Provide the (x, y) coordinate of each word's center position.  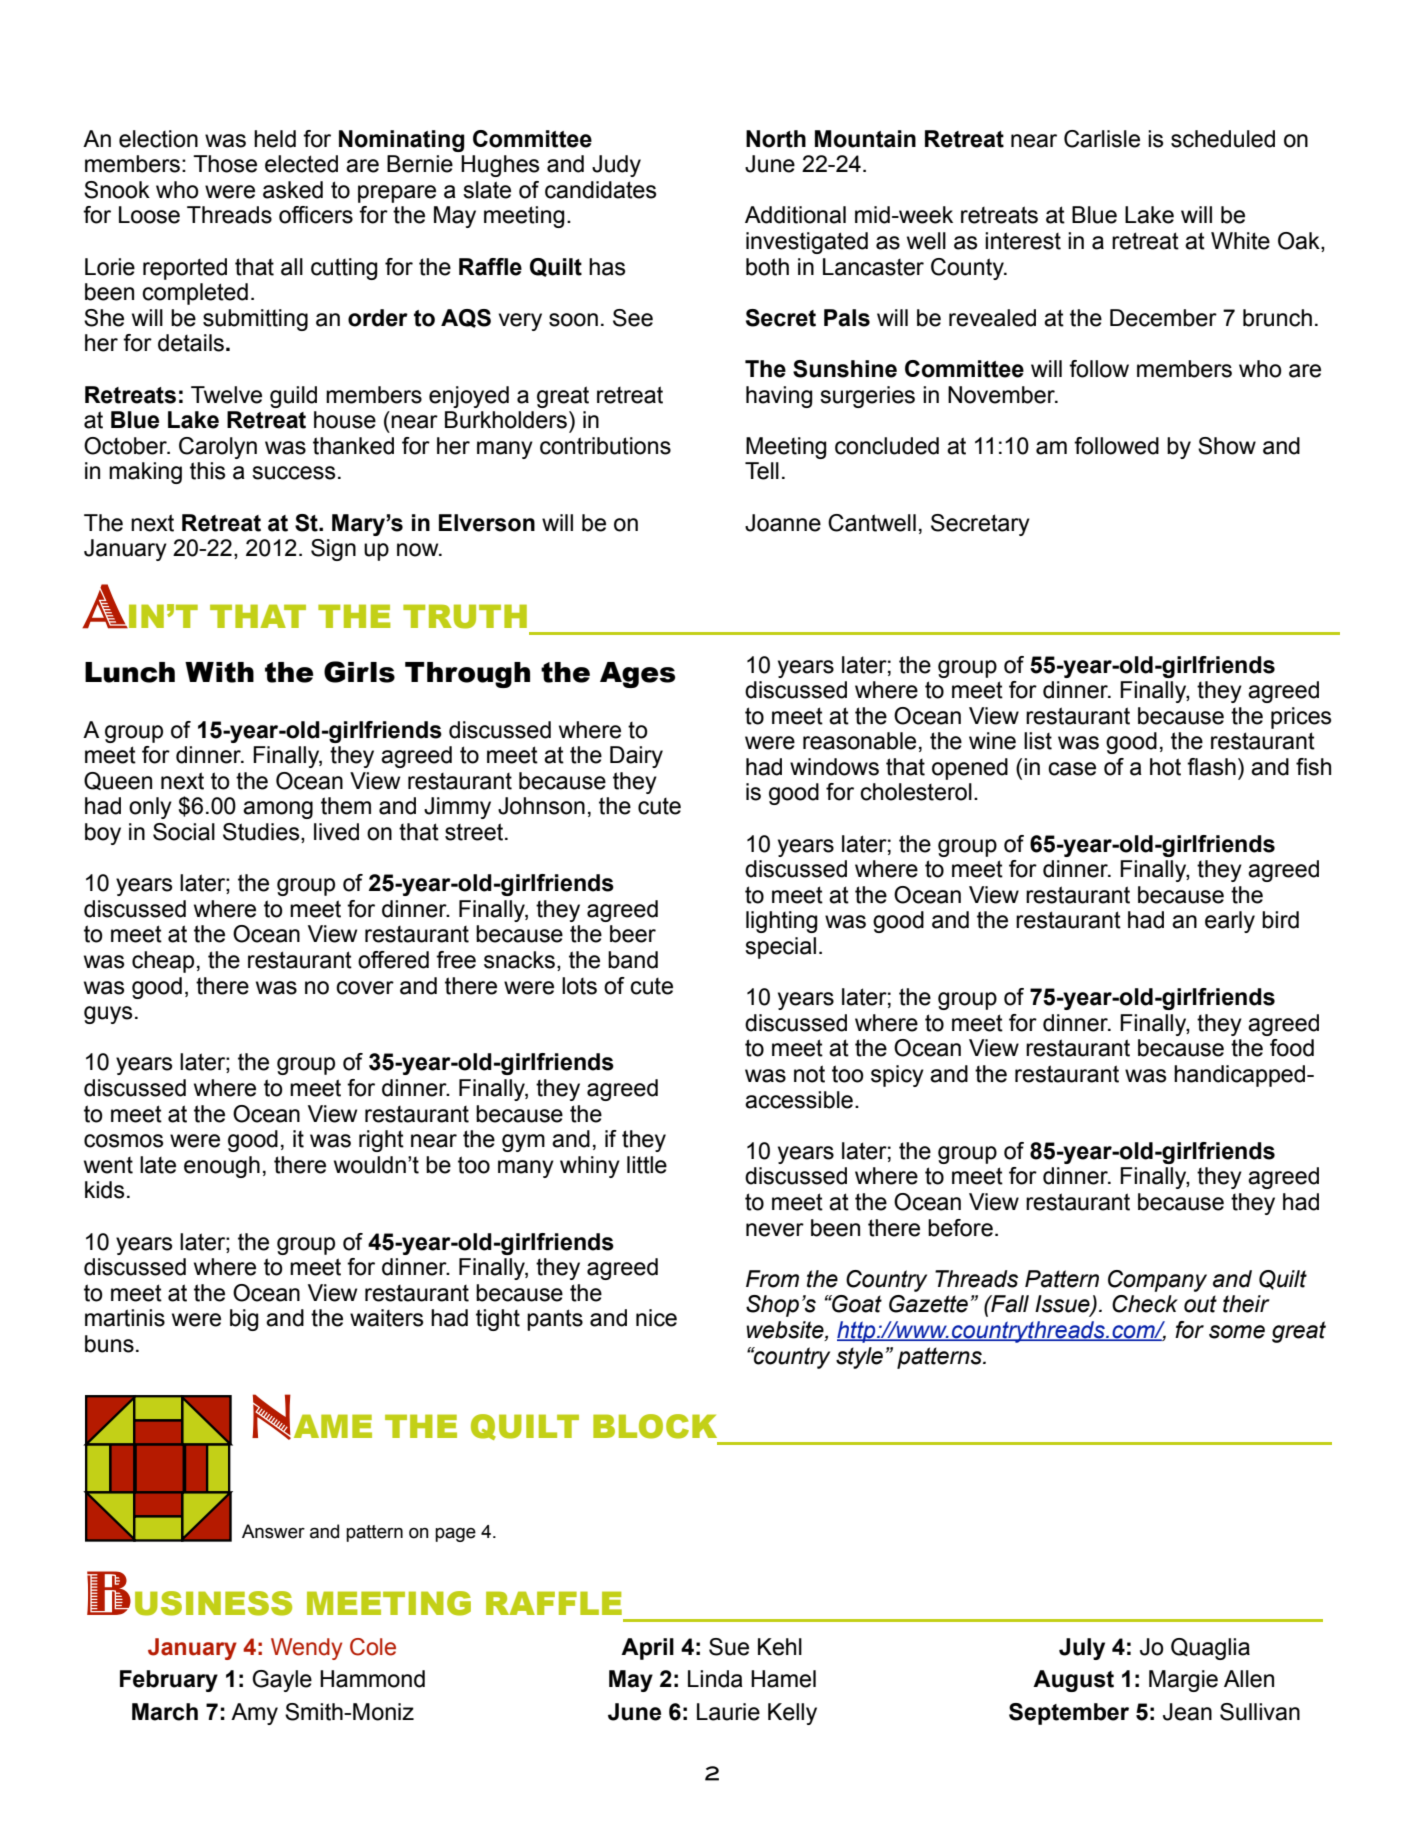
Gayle (282, 1681)
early (1230, 922)
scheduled (1223, 139)
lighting (781, 922)
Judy (616, 166)
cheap (163, 962)
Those (225, 164)
